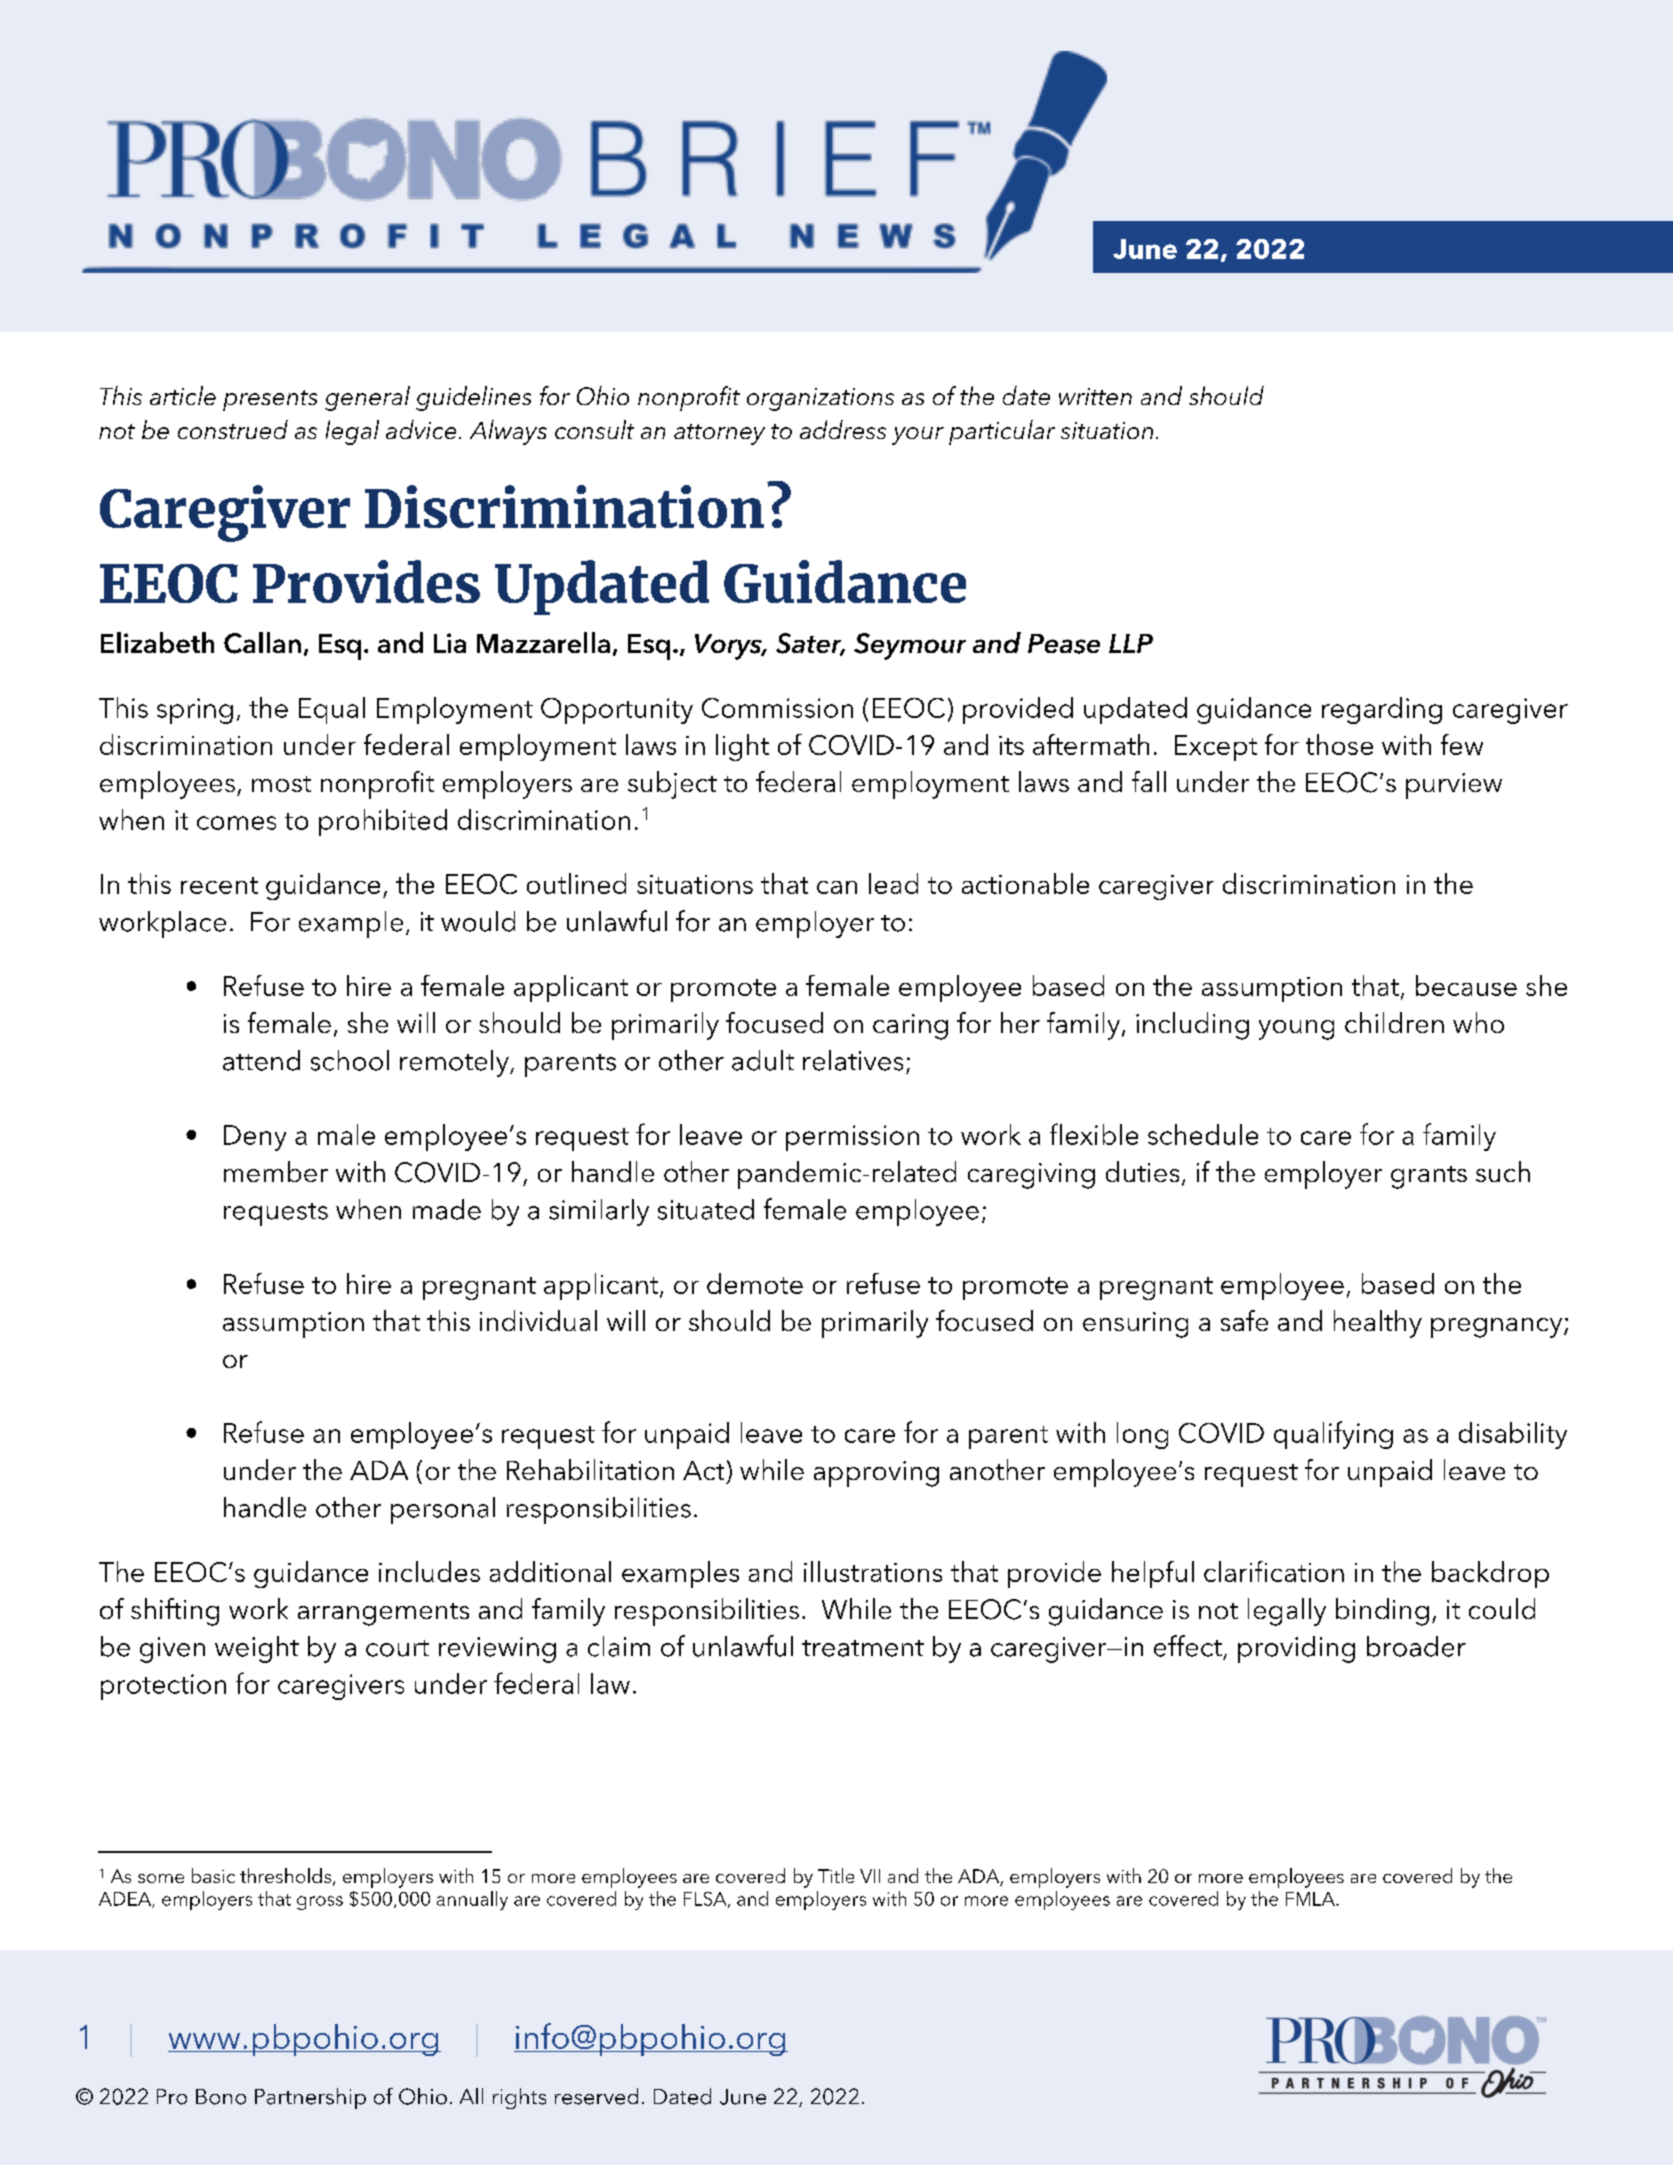 Image resolution: width=1673 pixels, height=2165 pixels. What do you see at coordinates (257, 1649) in the screenshot?
I see `weight` at bounding box center [257, 1649].
